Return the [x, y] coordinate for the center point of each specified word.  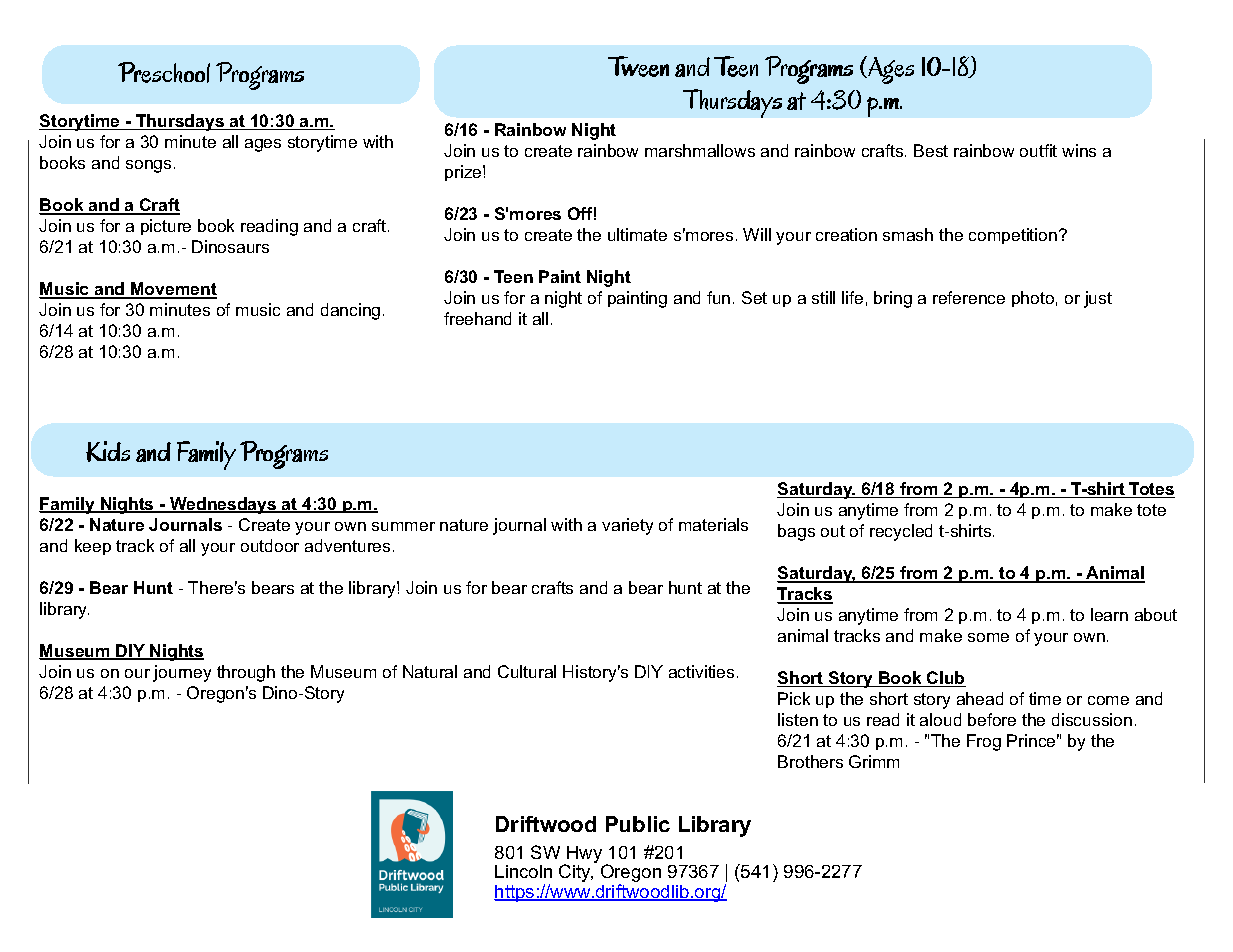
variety [627, 526]
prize [464, 173]
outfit [1038, 150]
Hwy [585, 856]
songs [148, 166]
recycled [901, 532]
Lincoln [523, 871]
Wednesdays [223, 505]
